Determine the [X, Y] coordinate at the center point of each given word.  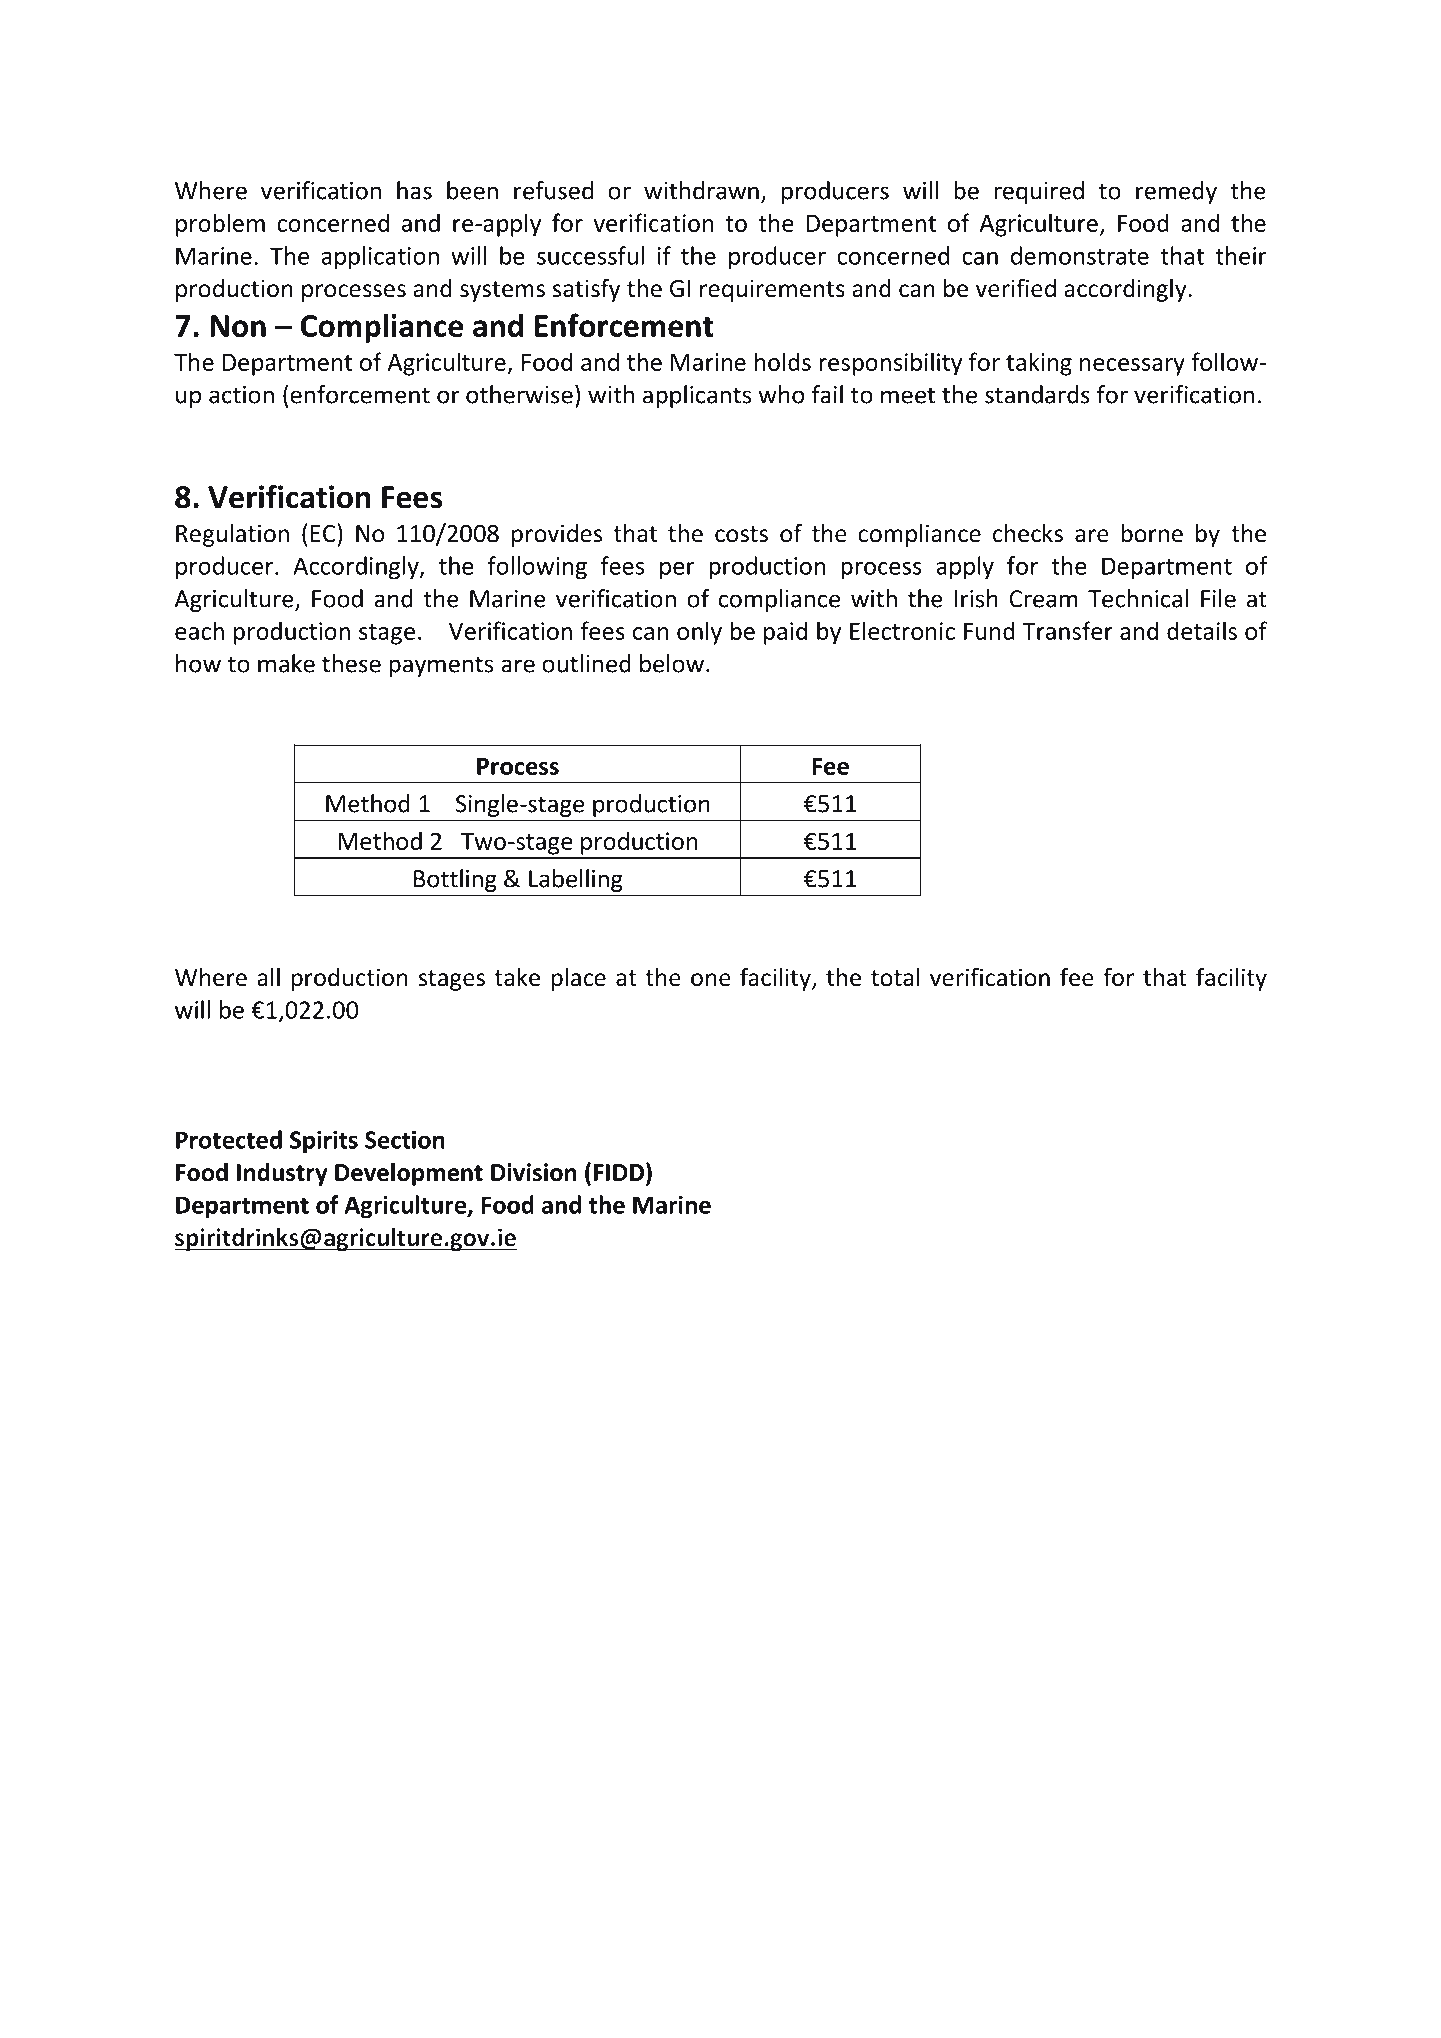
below [672, 663]
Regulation [232, 535]
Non [238, 326]
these [351, 663]
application [380, 258]
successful [590, 255]
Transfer [1067, 630]
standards [1037, 394]
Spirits [324, 1142]
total [895, 977]
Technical [1138, 598]
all [268, 977]
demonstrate [1080, 255]
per [677, 571]
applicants [697, 396]
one [711, 980]
